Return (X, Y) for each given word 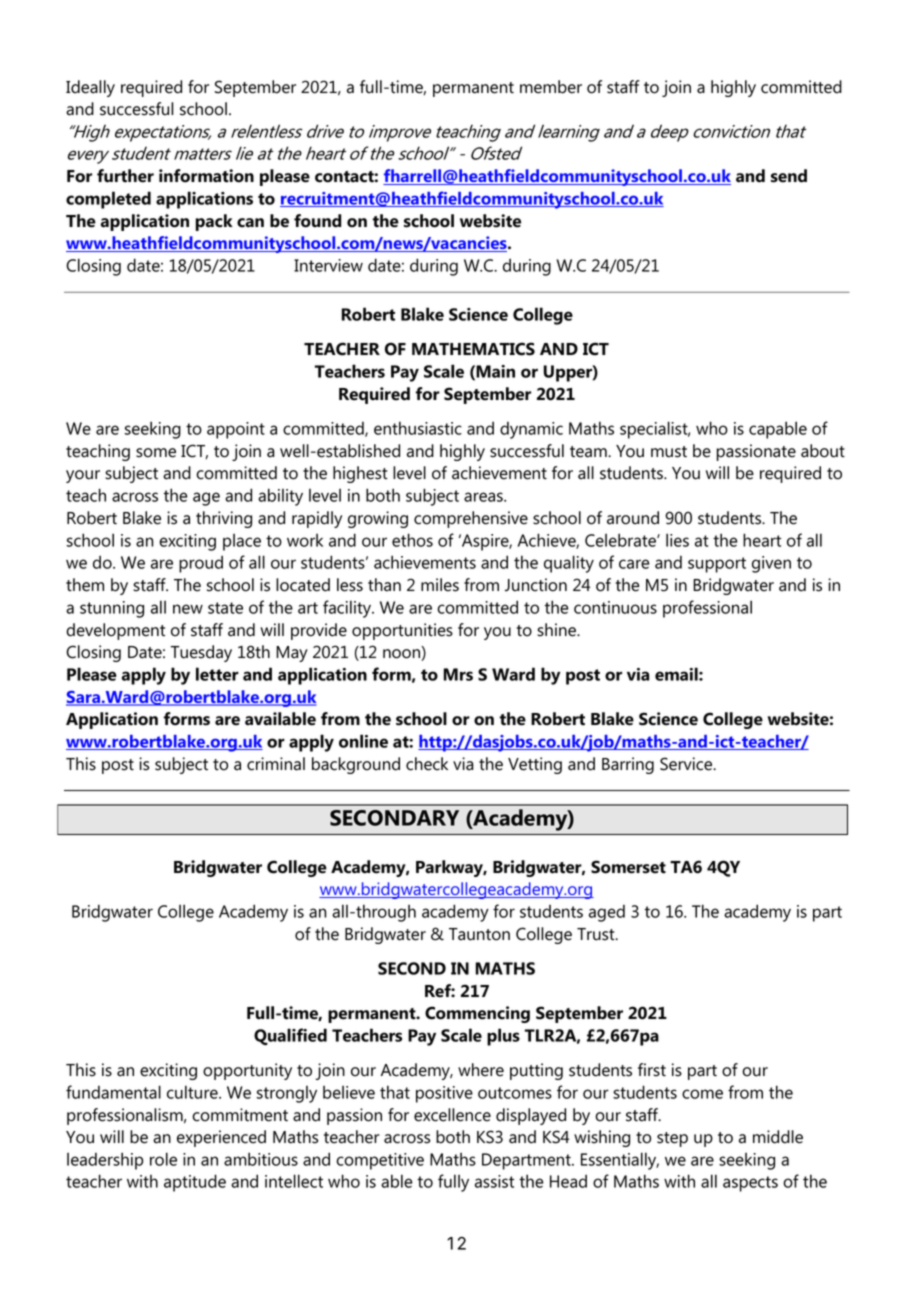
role (163, 1159)
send (789, 176)
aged (607, 913)
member (551, 87)
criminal (276, 764)
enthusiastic (418, 428)
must (669, 452)
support (717, 565)
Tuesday (201, 653)
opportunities (402, 631)
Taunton (479, 934)
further (125, 176)
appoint (236, 430)
